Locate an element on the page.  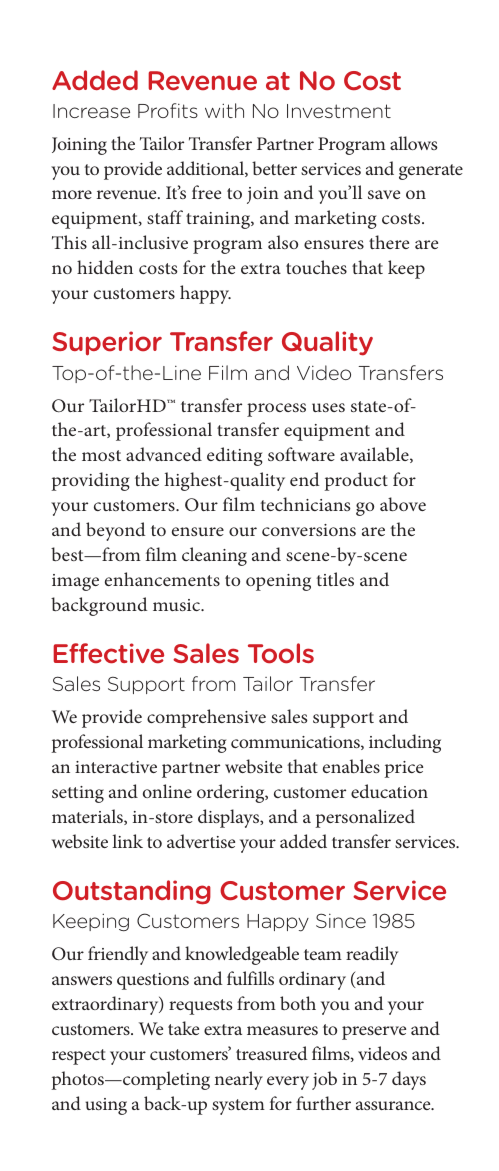
better is located at coordinates (274, 168).
